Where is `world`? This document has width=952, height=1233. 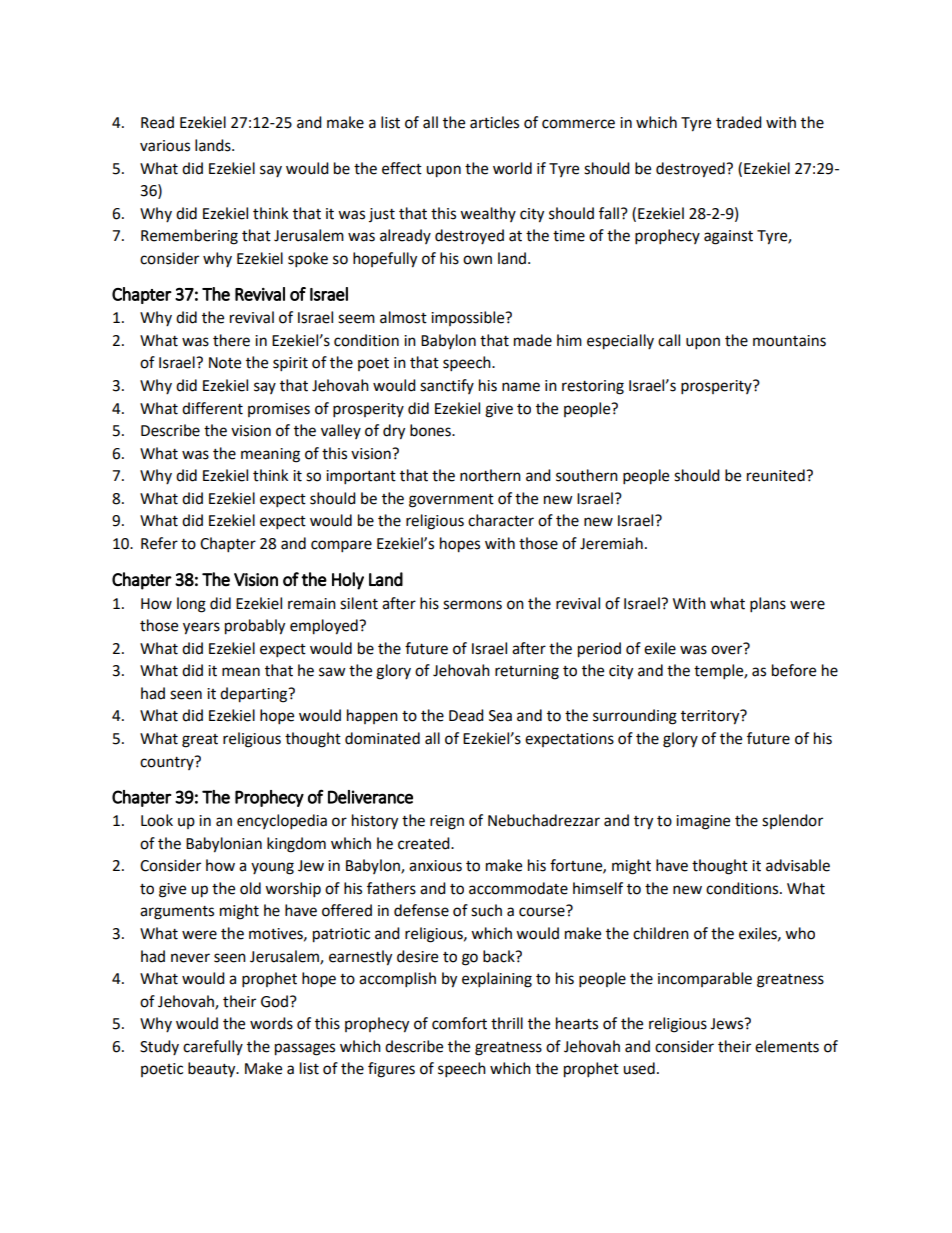 world is located at coordinates (512, 168).
